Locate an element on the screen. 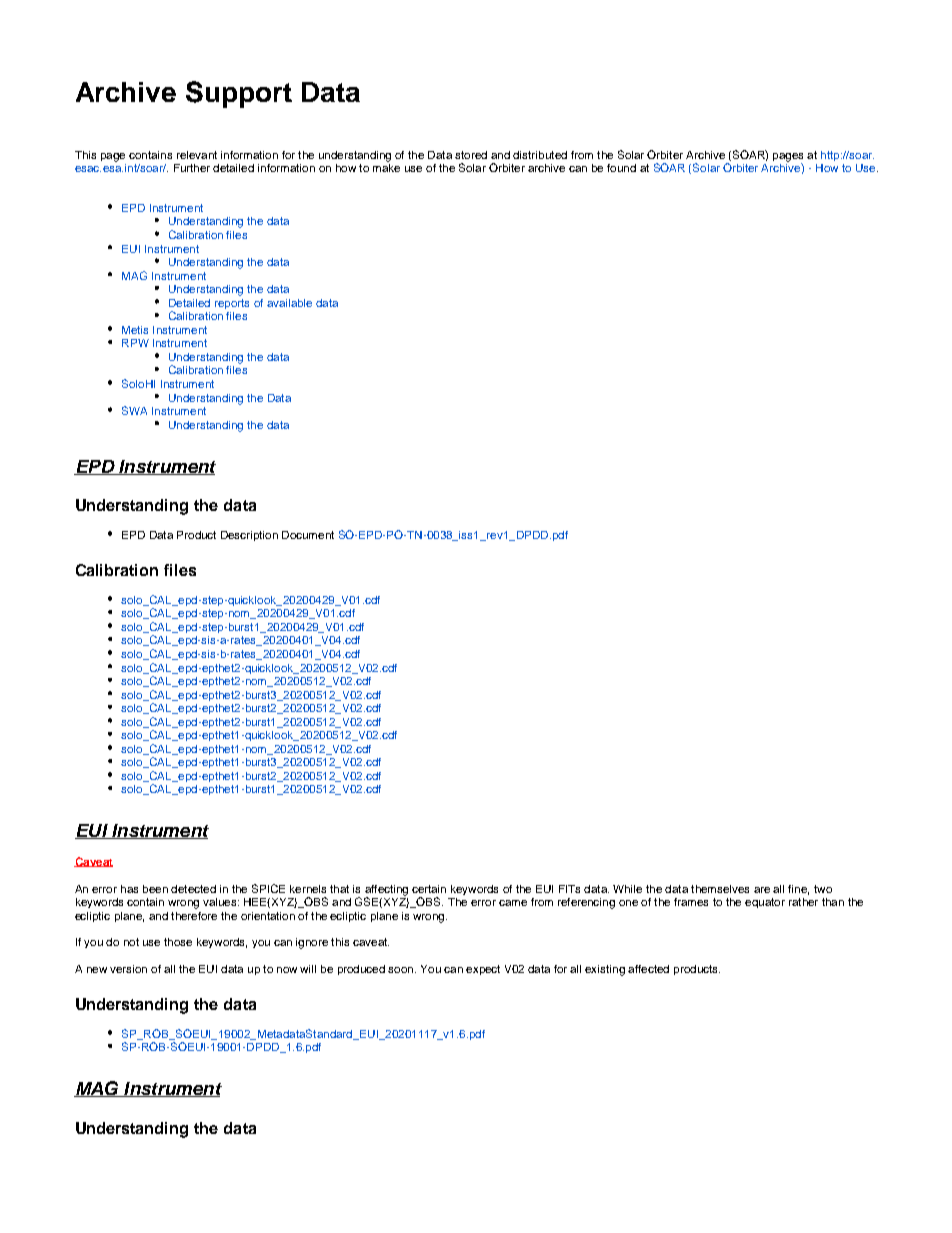  found is located at coordinates (621, 168).
